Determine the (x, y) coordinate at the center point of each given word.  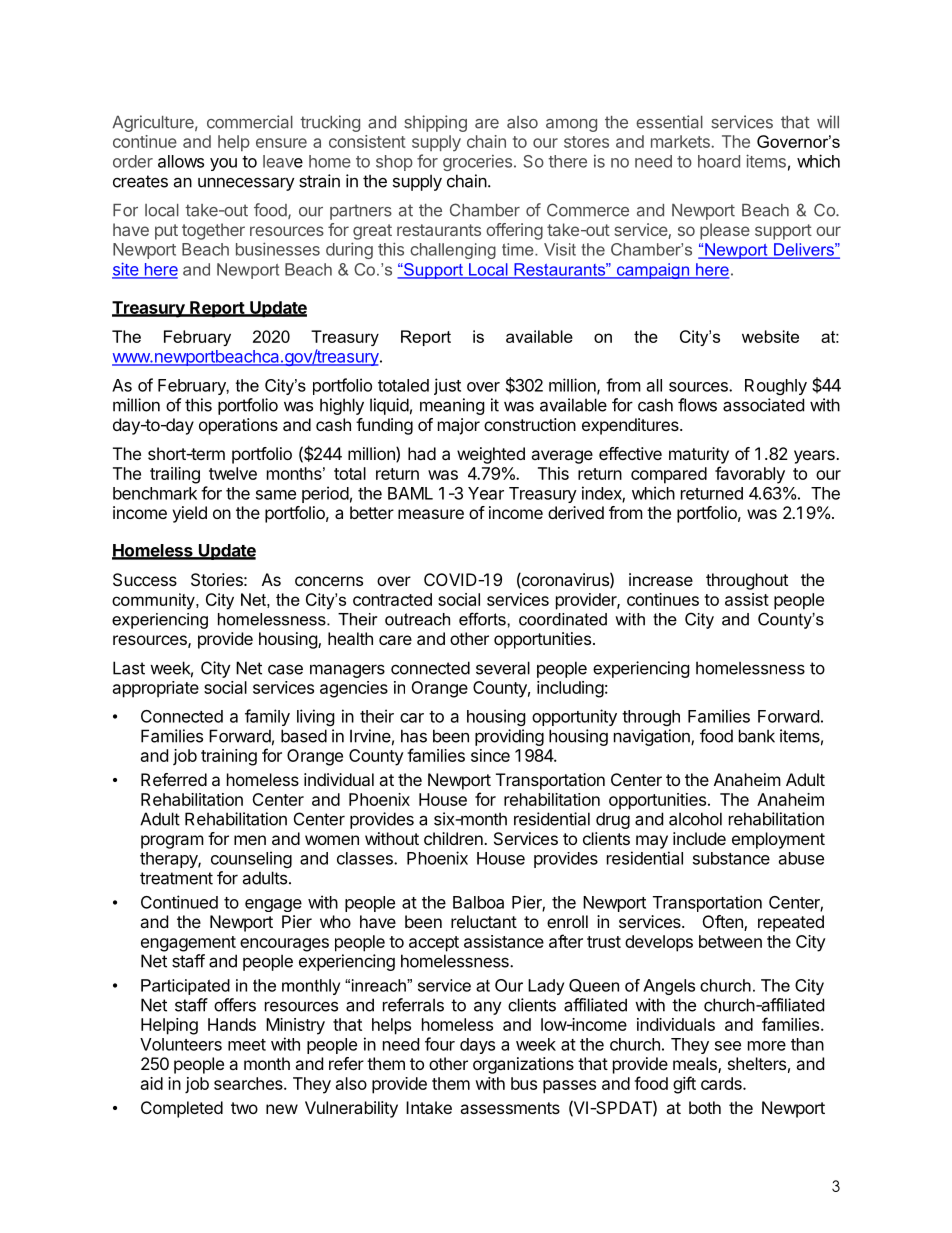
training (229, 757)
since (490, 755)
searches (249, 1083)
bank (757, 736)
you (223, 164)
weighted (491, 455)
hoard (719, 161)
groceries (477, 163)
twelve (233, 473)
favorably (750, 475)
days (477, 1046)
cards (722, 1083)
